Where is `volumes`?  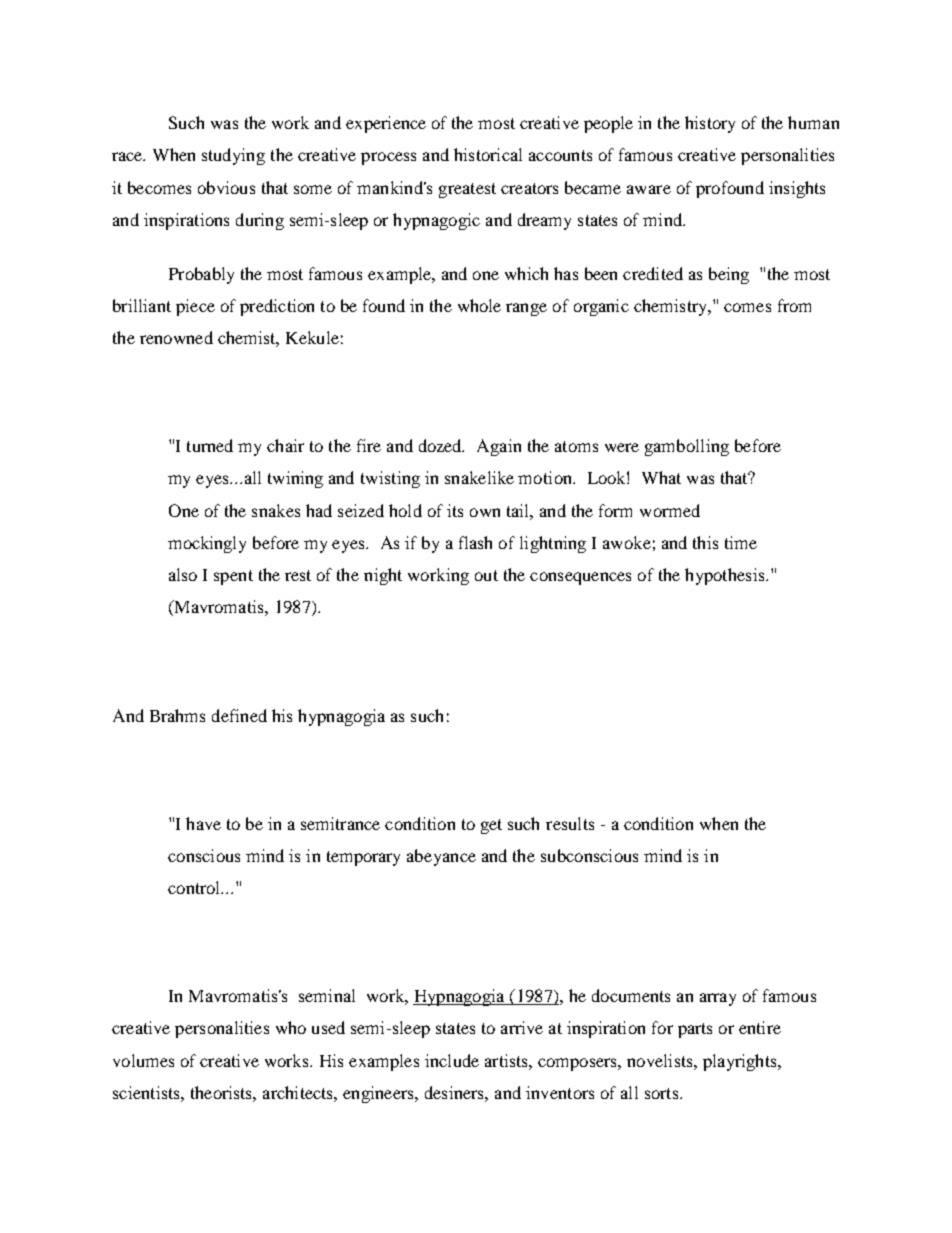
volumes is located at coordinates (143, 1060).
